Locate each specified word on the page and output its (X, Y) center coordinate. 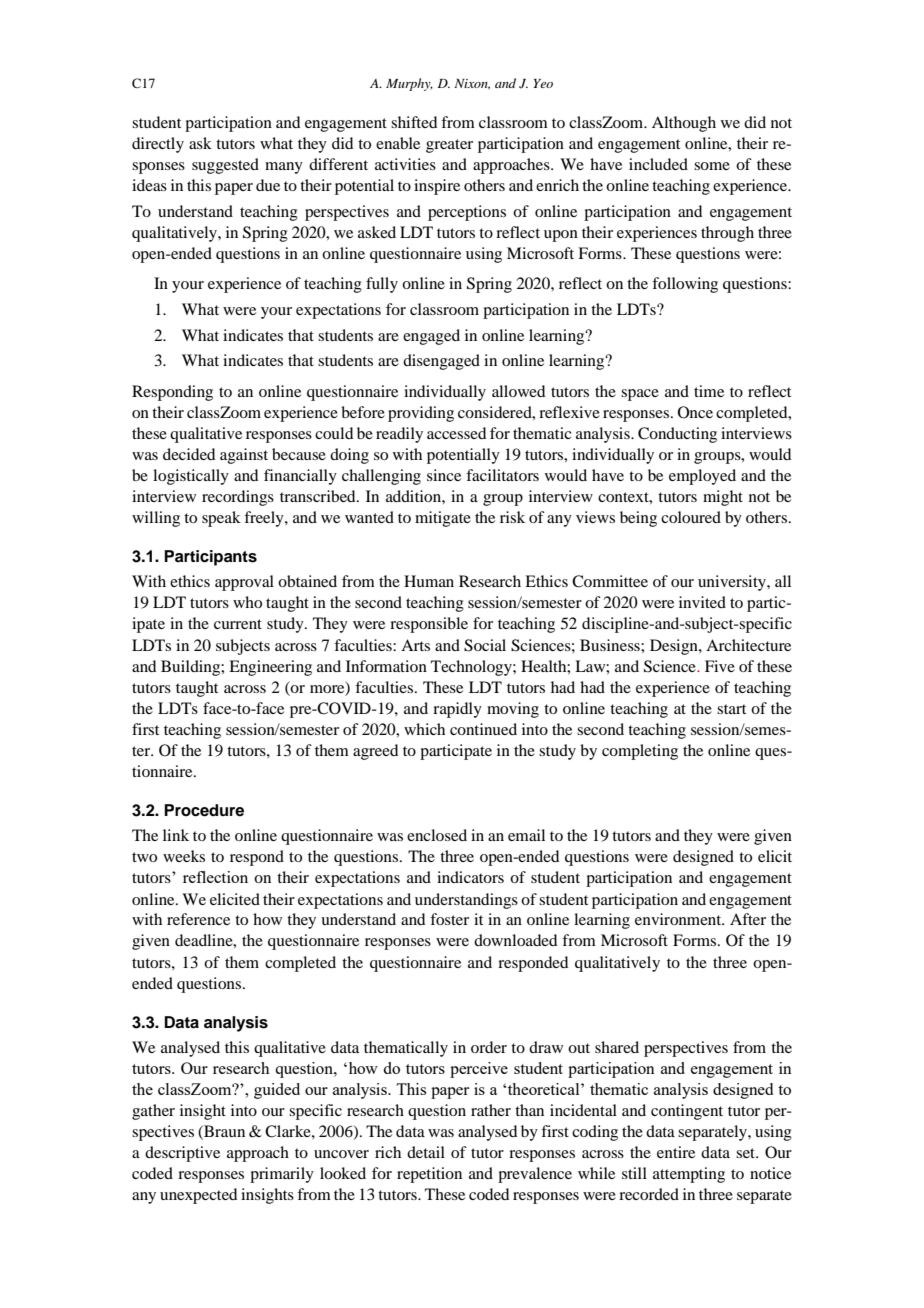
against (244, 456)
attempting (689, 1175)
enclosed (437, 835)
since (444, 475)
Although (684, 124)
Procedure (204, 810)
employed (702, 477)
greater (449, 146)
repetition (429, 1175)
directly (158, 145)
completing (640, 752)
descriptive (182, 1154)
